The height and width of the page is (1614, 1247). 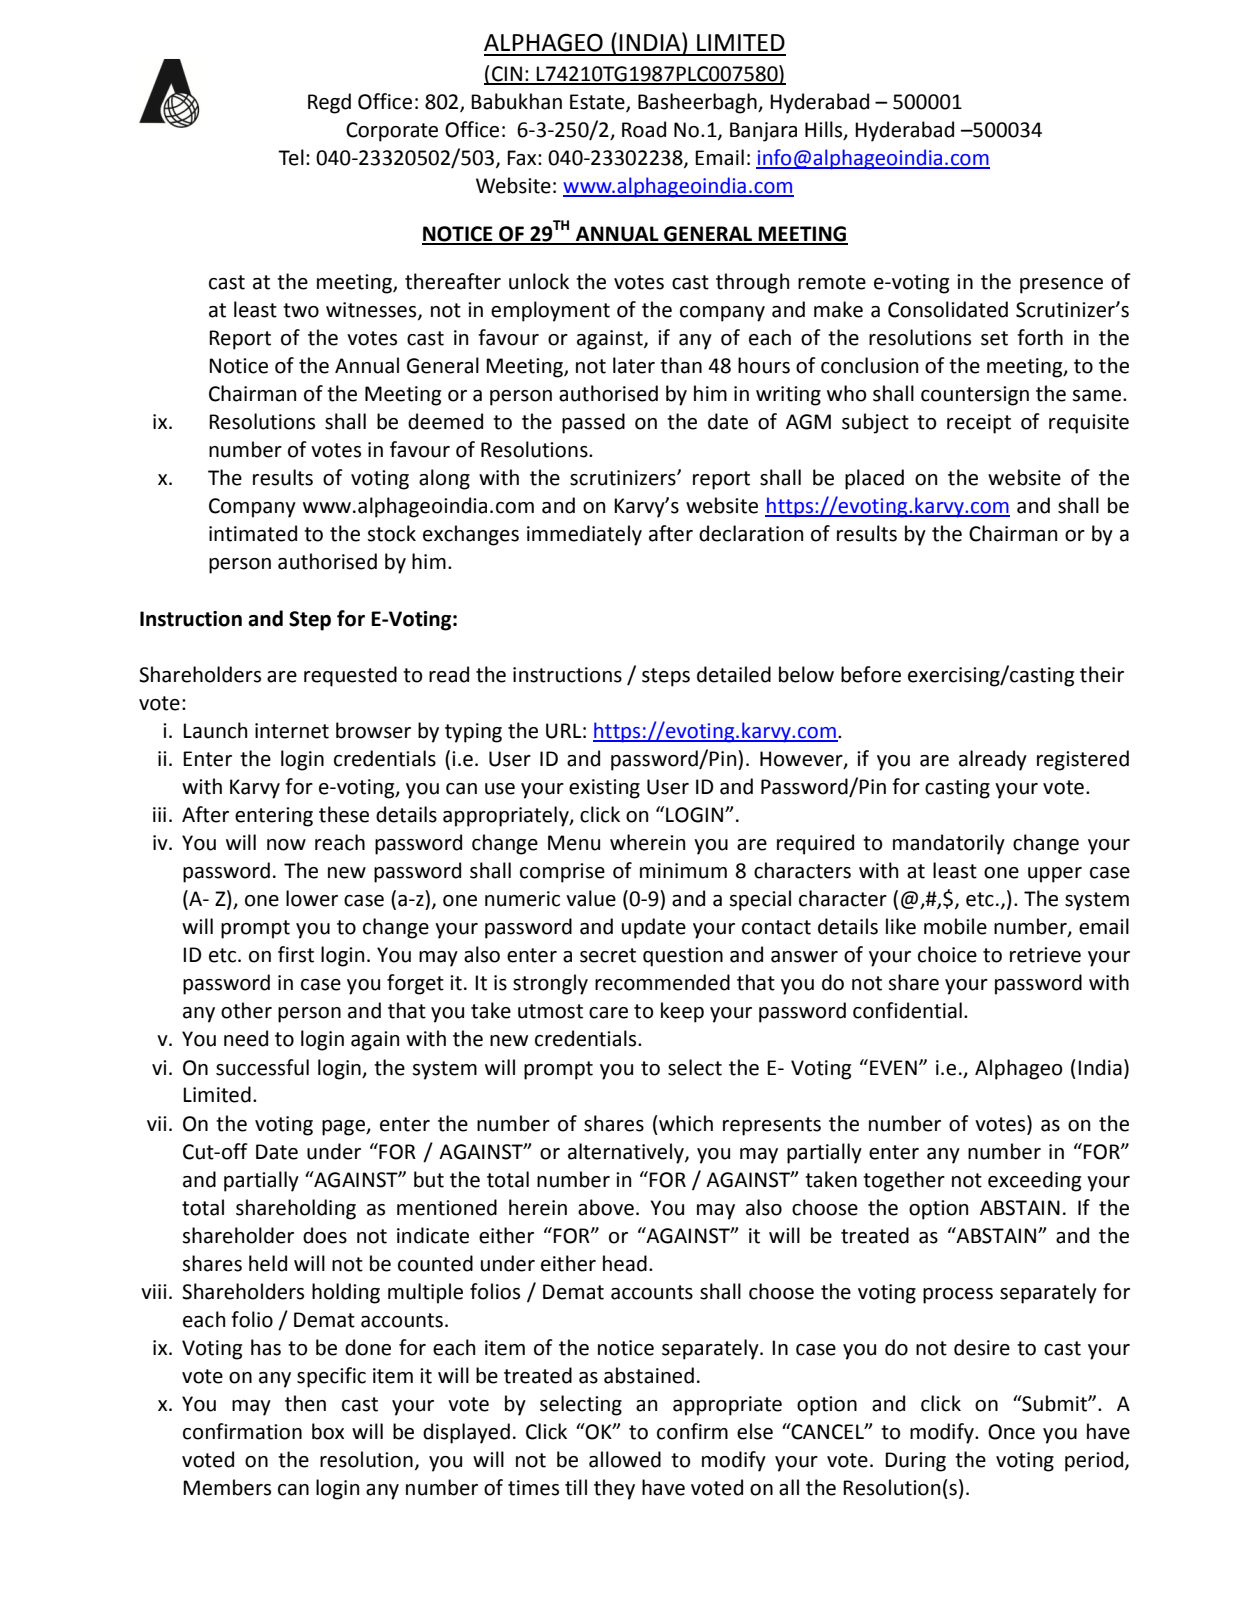 What do you see at coordinates (644, 129) in the page?
I see `Road` at bounding box center [644, 129].
